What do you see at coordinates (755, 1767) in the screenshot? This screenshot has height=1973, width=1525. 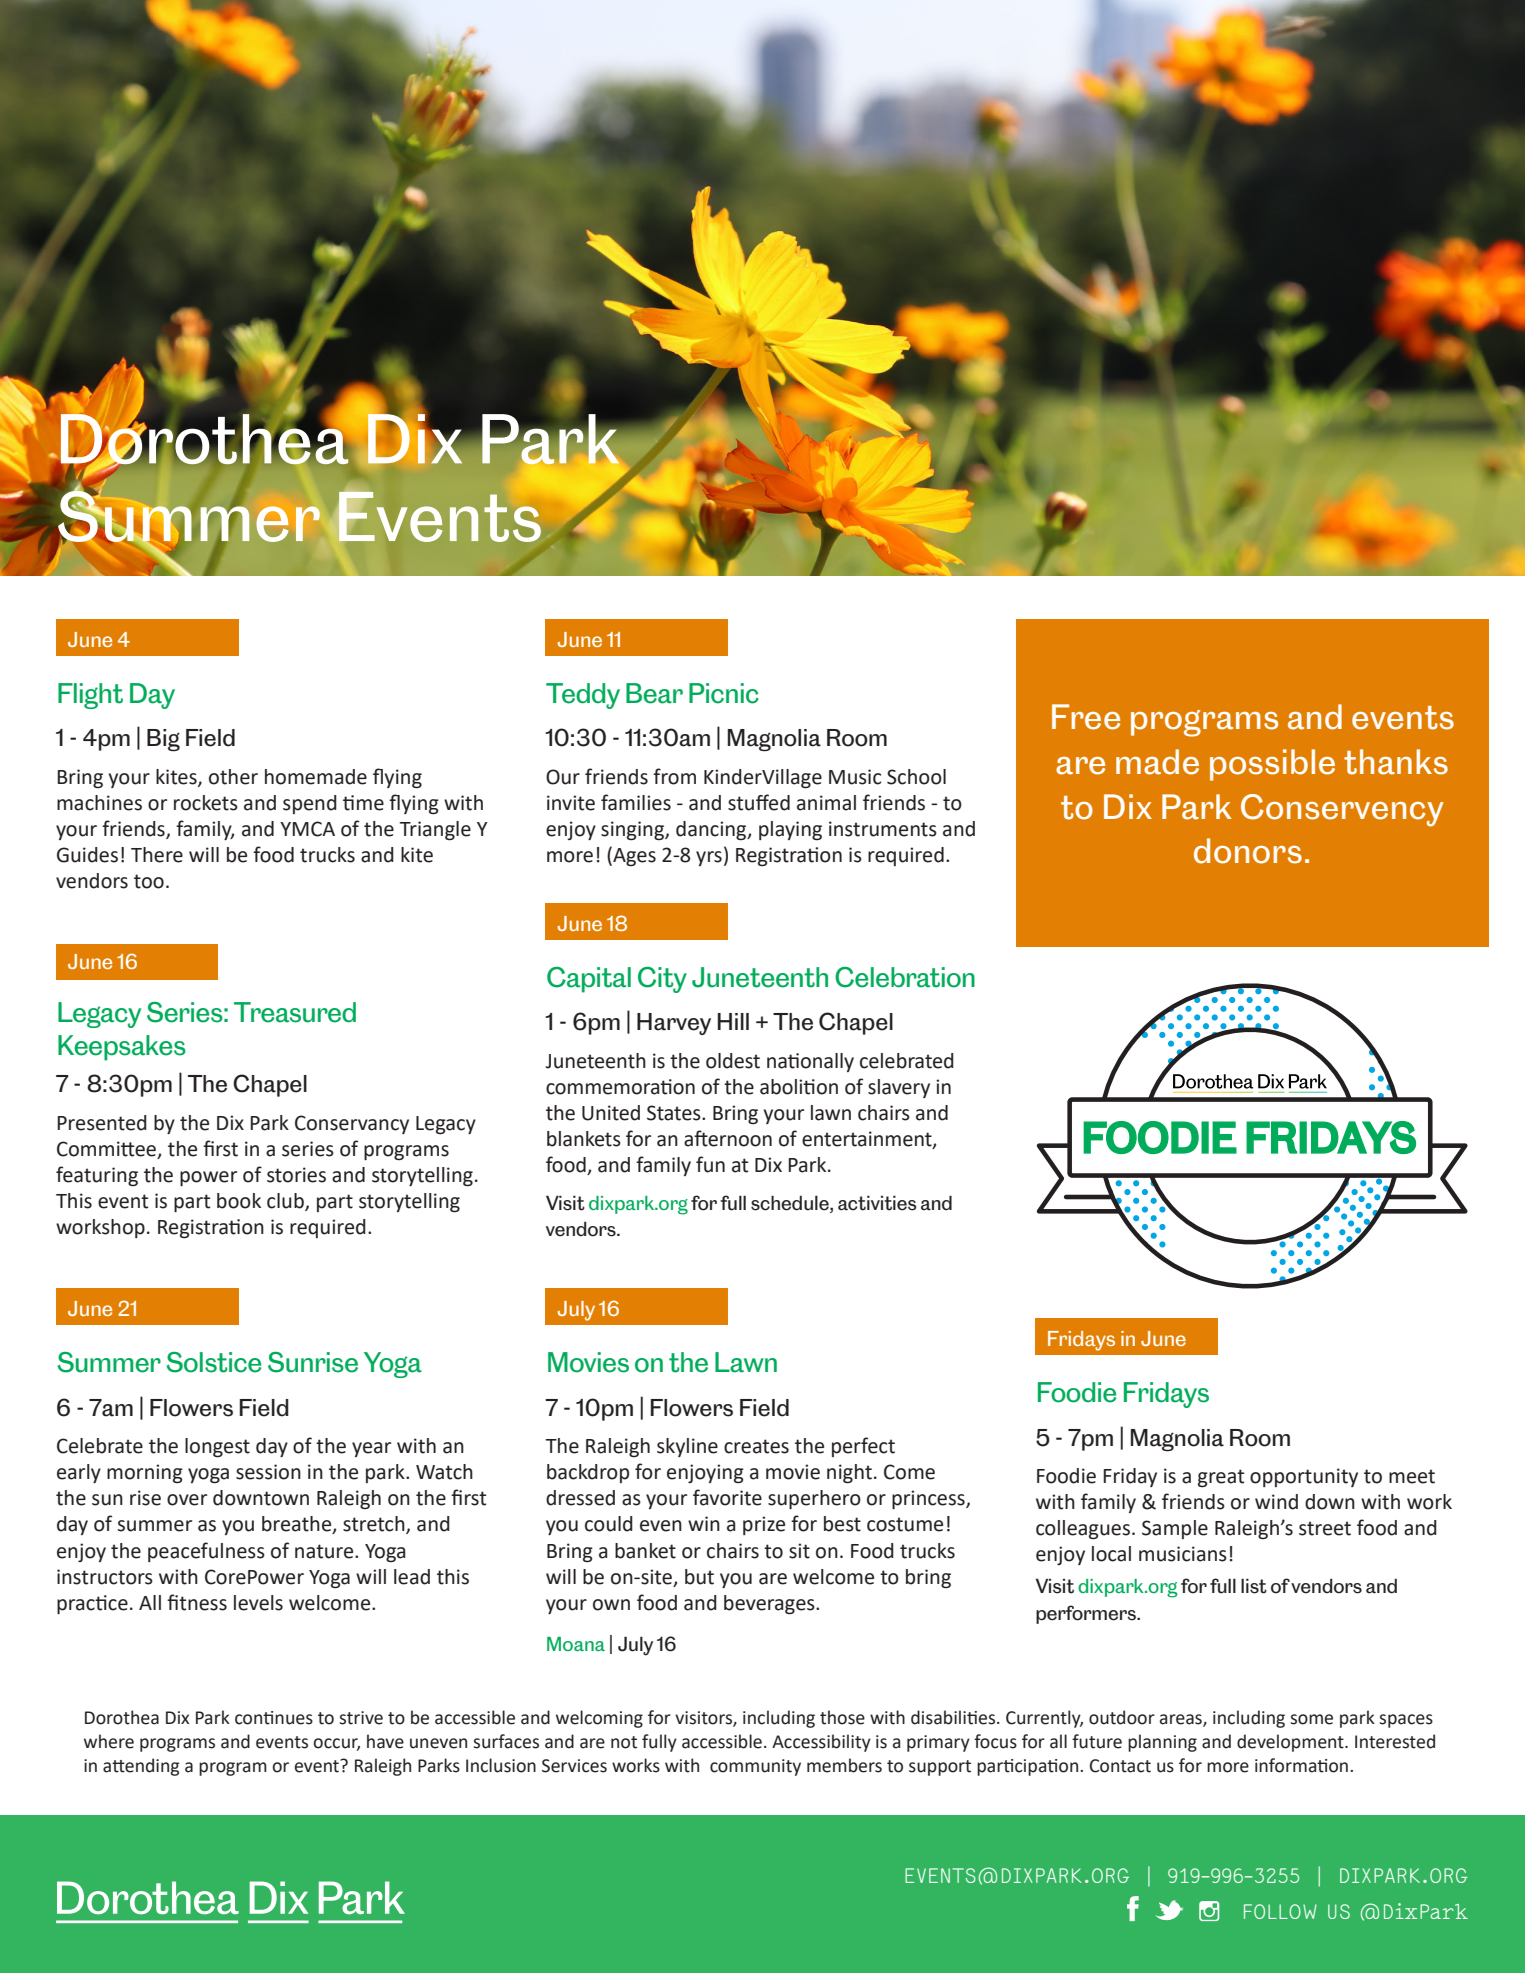 I see `community` at bounding box center [755, 1767].
